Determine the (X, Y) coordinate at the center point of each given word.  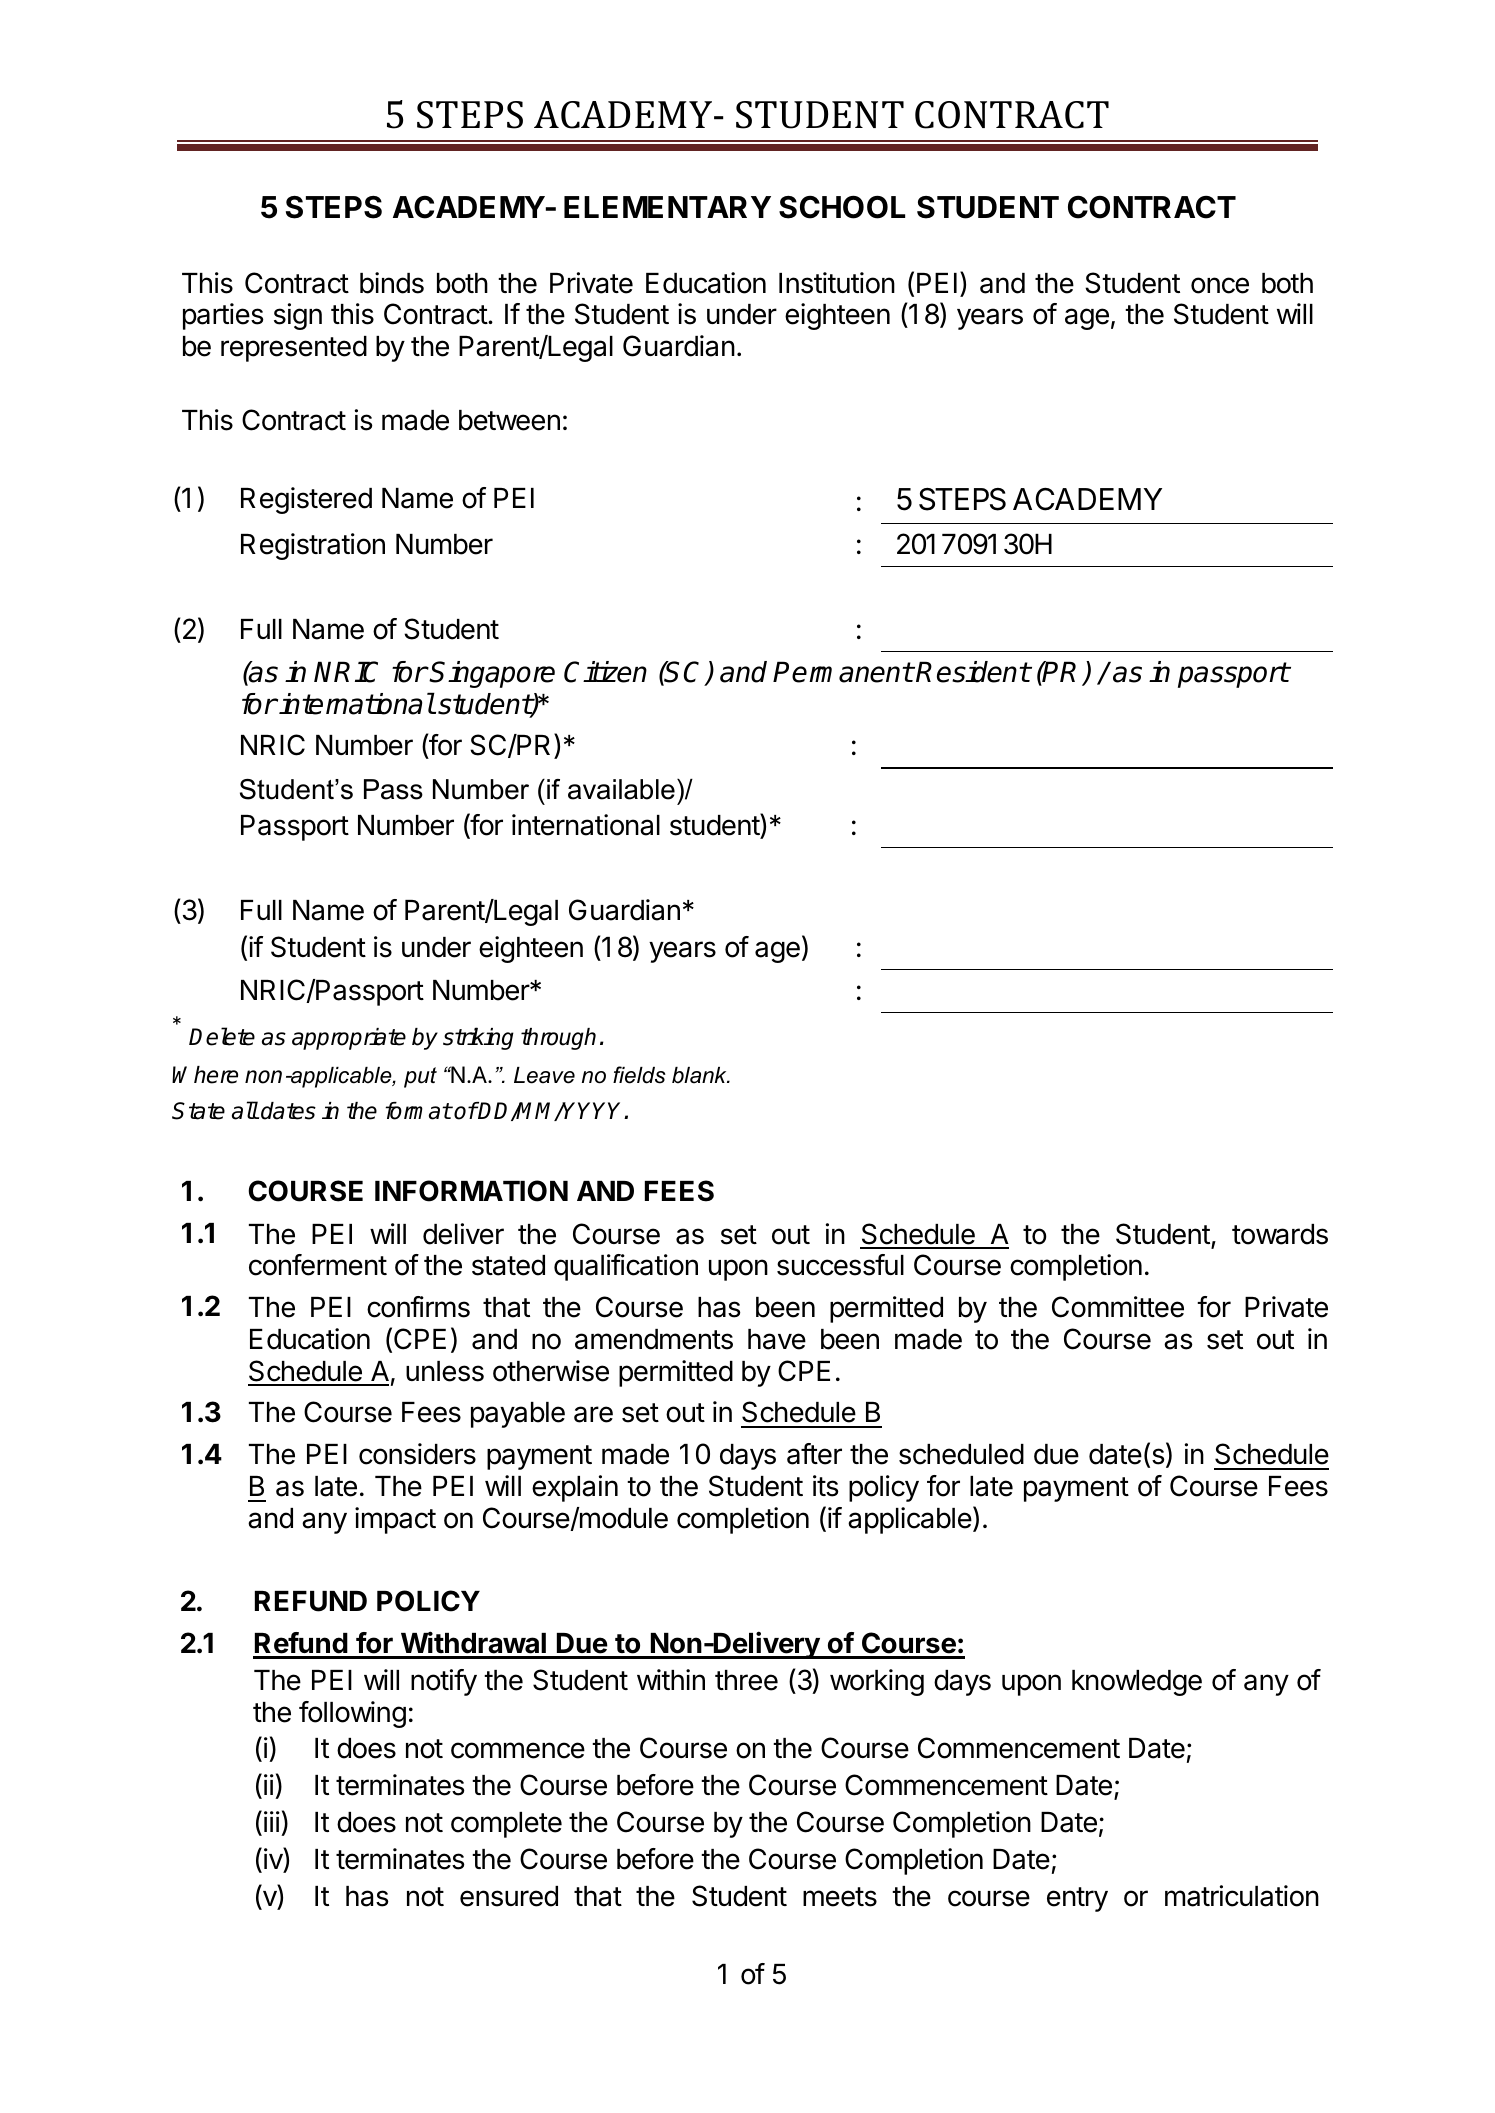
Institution (837, 283)
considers (417, 1454)
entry (1077, 1899)
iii (272, 1821)
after (814, 1454)
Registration (313, 546)
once (1220, 285)
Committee (1118, 1307)
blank (700, 1075)
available (621, 789)
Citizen (605, 672)
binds (392, 283)
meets (840, 1897)
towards (1280, 1234)
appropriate (349, 1039)
